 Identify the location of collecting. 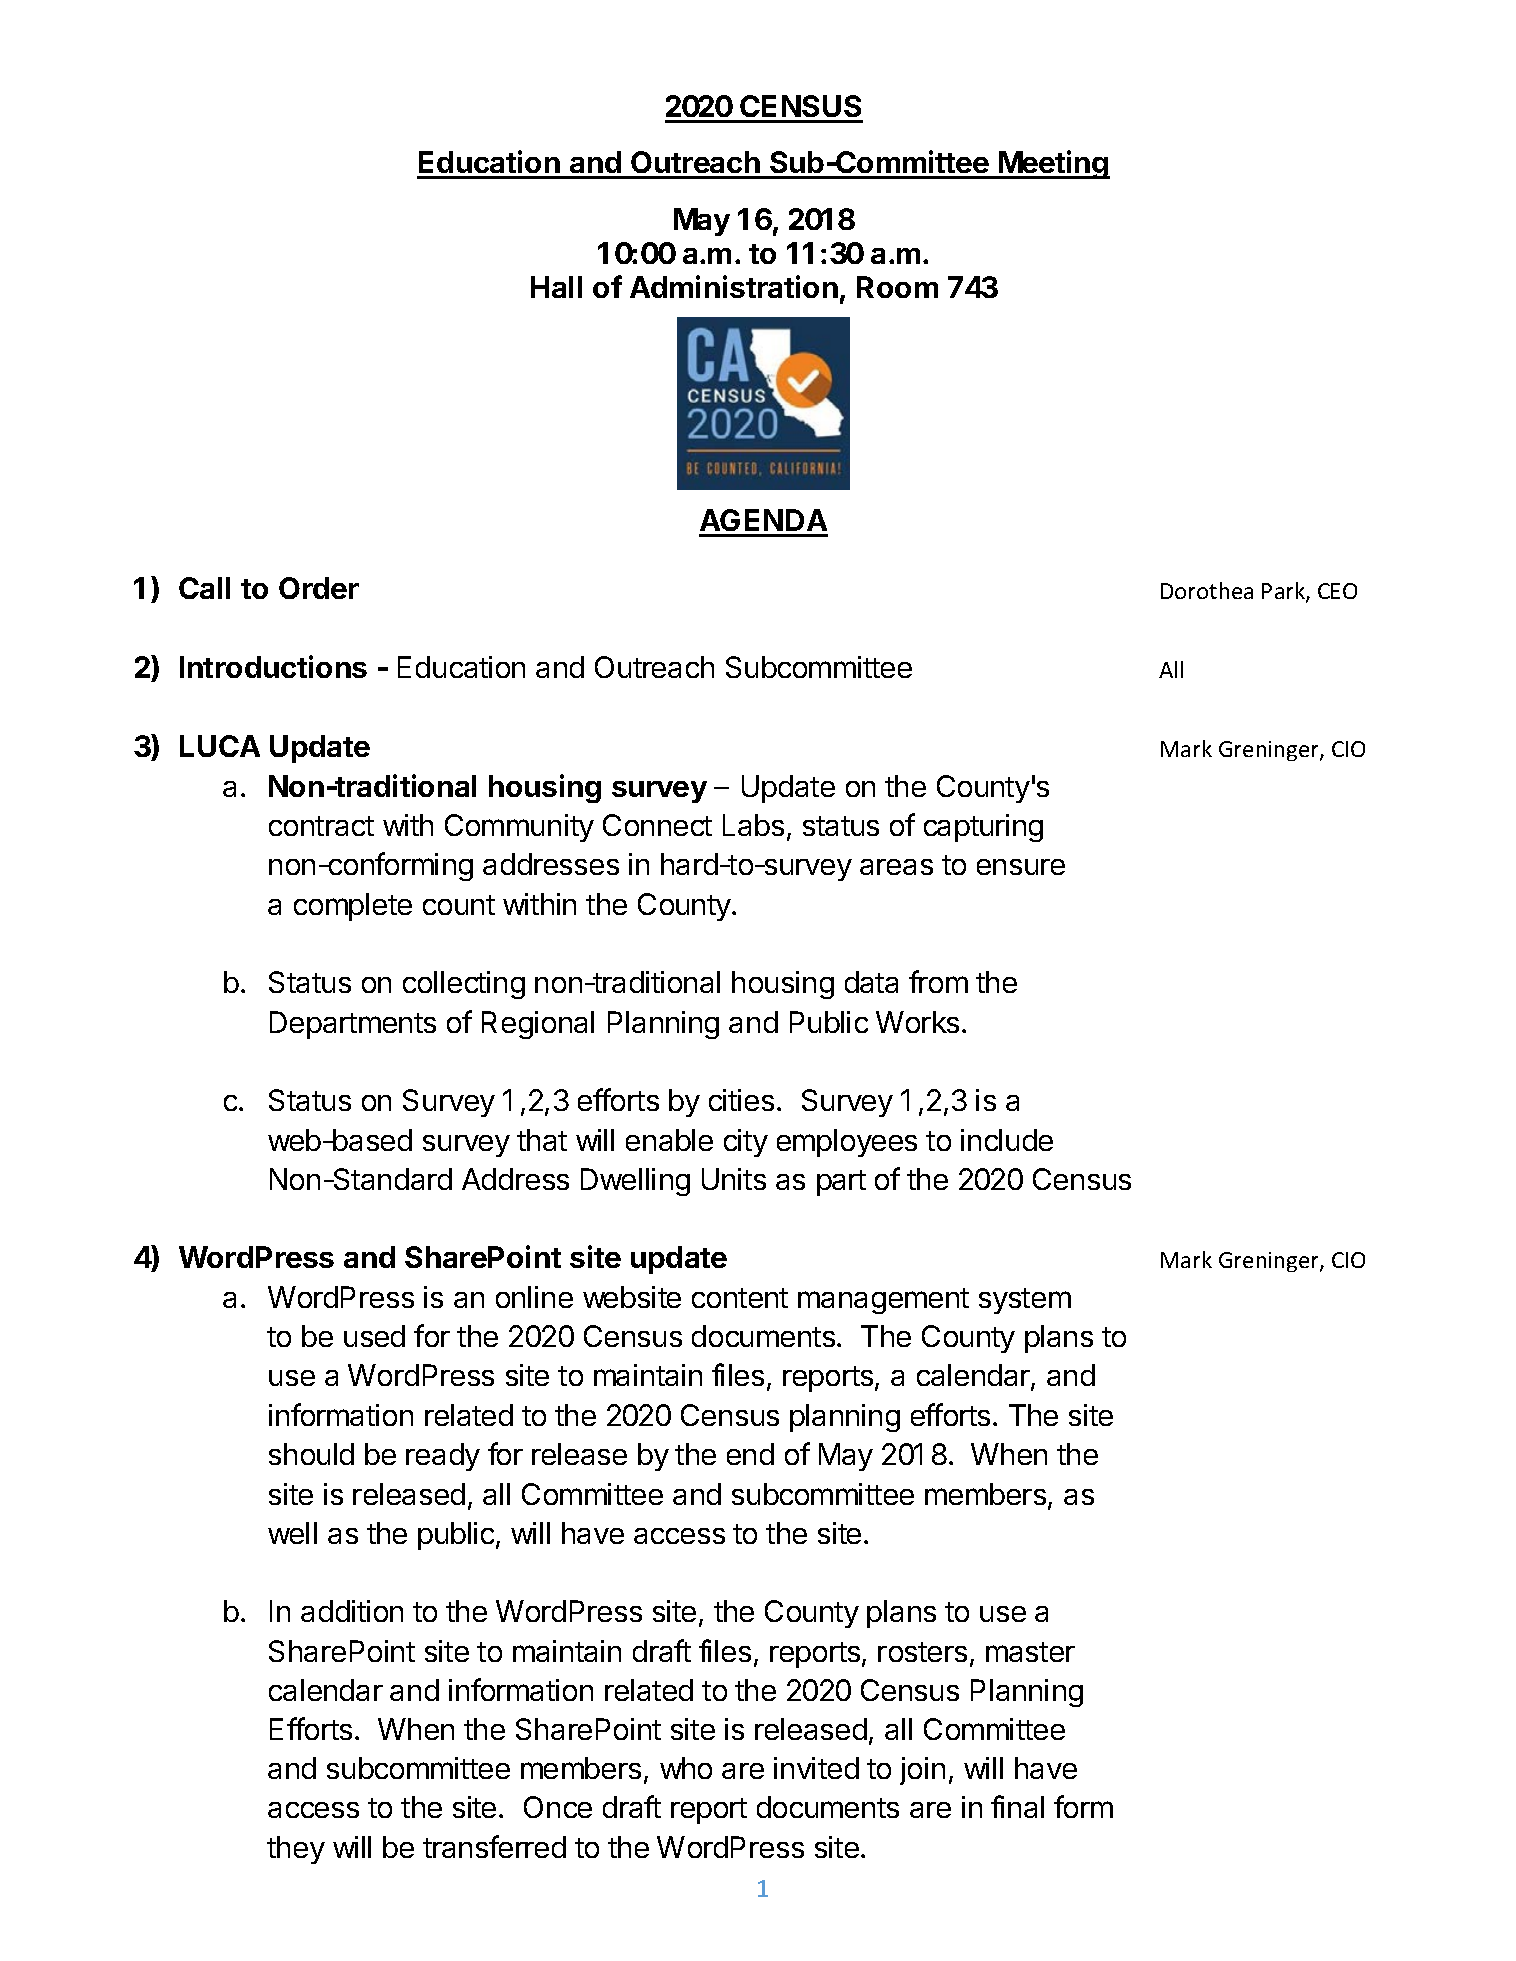
(464, 985).
